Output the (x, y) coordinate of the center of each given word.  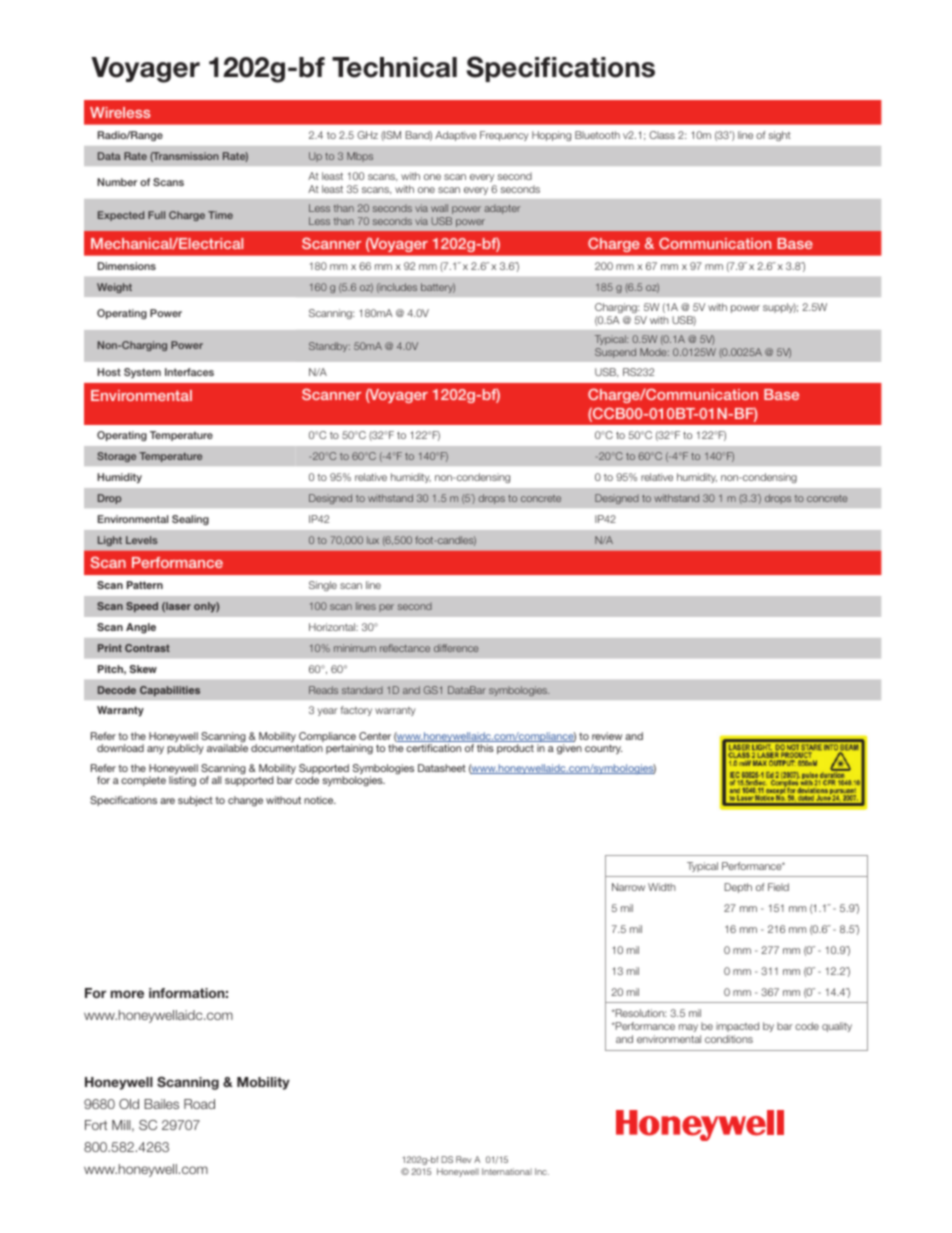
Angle (141, 628)
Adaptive (456, 136)
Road (199, 1104)
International (507, 1171)
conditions (729, 1039)
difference (456, 648)
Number (117, 182)
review (607, 736)
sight (779, 136)
